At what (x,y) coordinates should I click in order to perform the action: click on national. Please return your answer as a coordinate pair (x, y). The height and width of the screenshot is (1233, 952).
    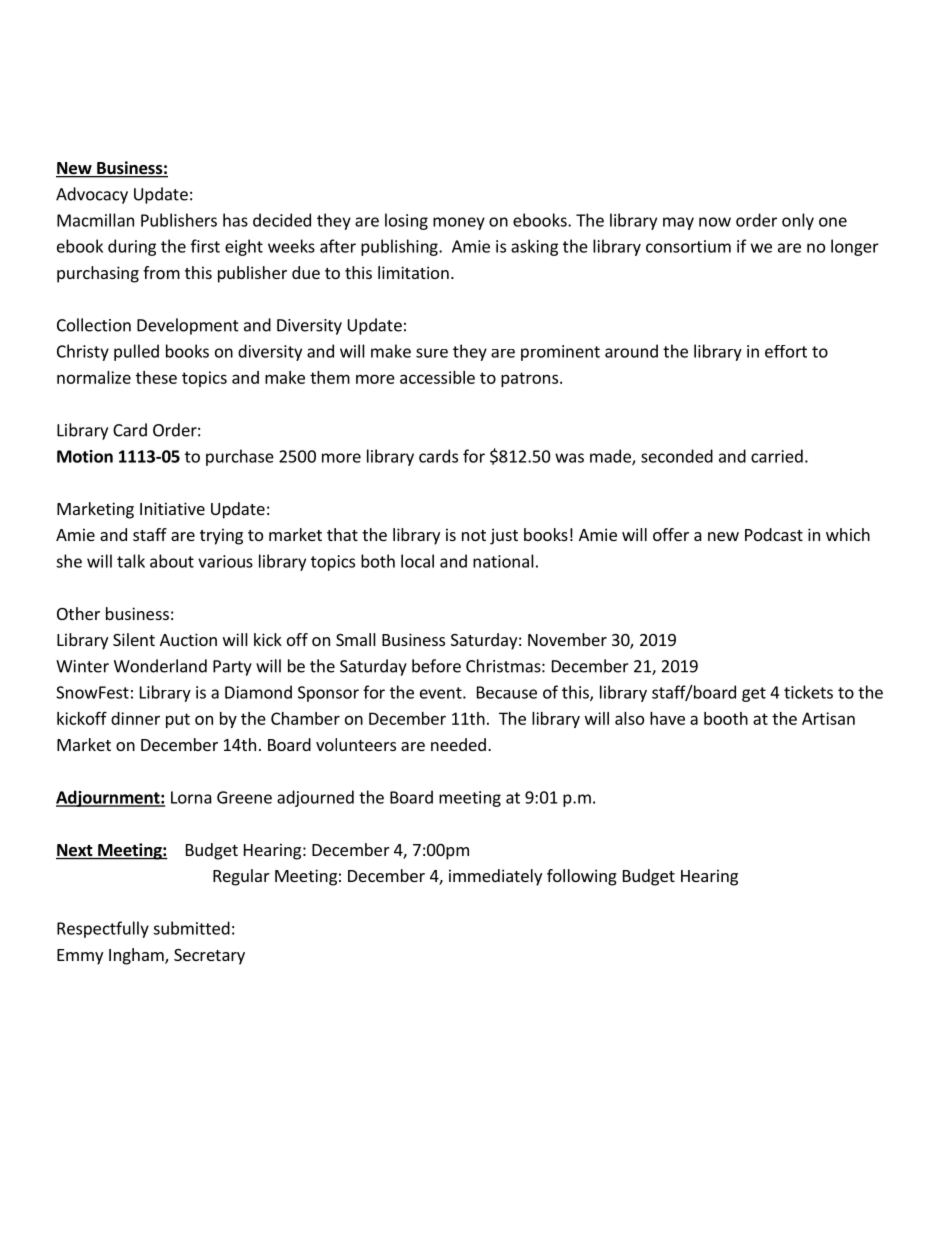
    Looking at the image, I should click on (503, 561).
